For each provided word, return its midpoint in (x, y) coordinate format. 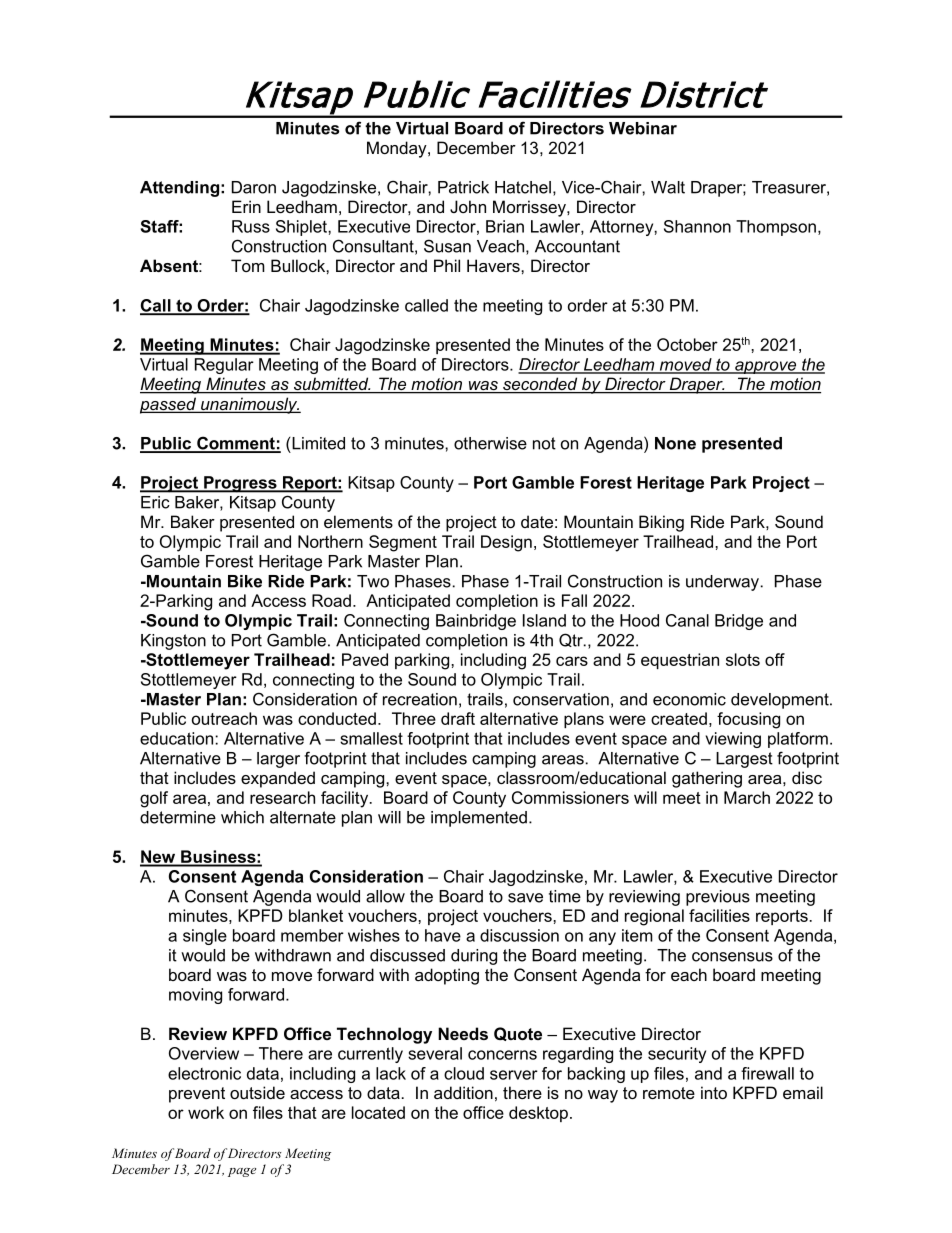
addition (463, 1092)
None (675, 443)
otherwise (490, 443)
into (714, 1092)
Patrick (463, 187)
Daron (254, 187)
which (242, 817)
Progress (240, 484)
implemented (479, 819)
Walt (668, 187)
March (747, 797)
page (242, 1172)
